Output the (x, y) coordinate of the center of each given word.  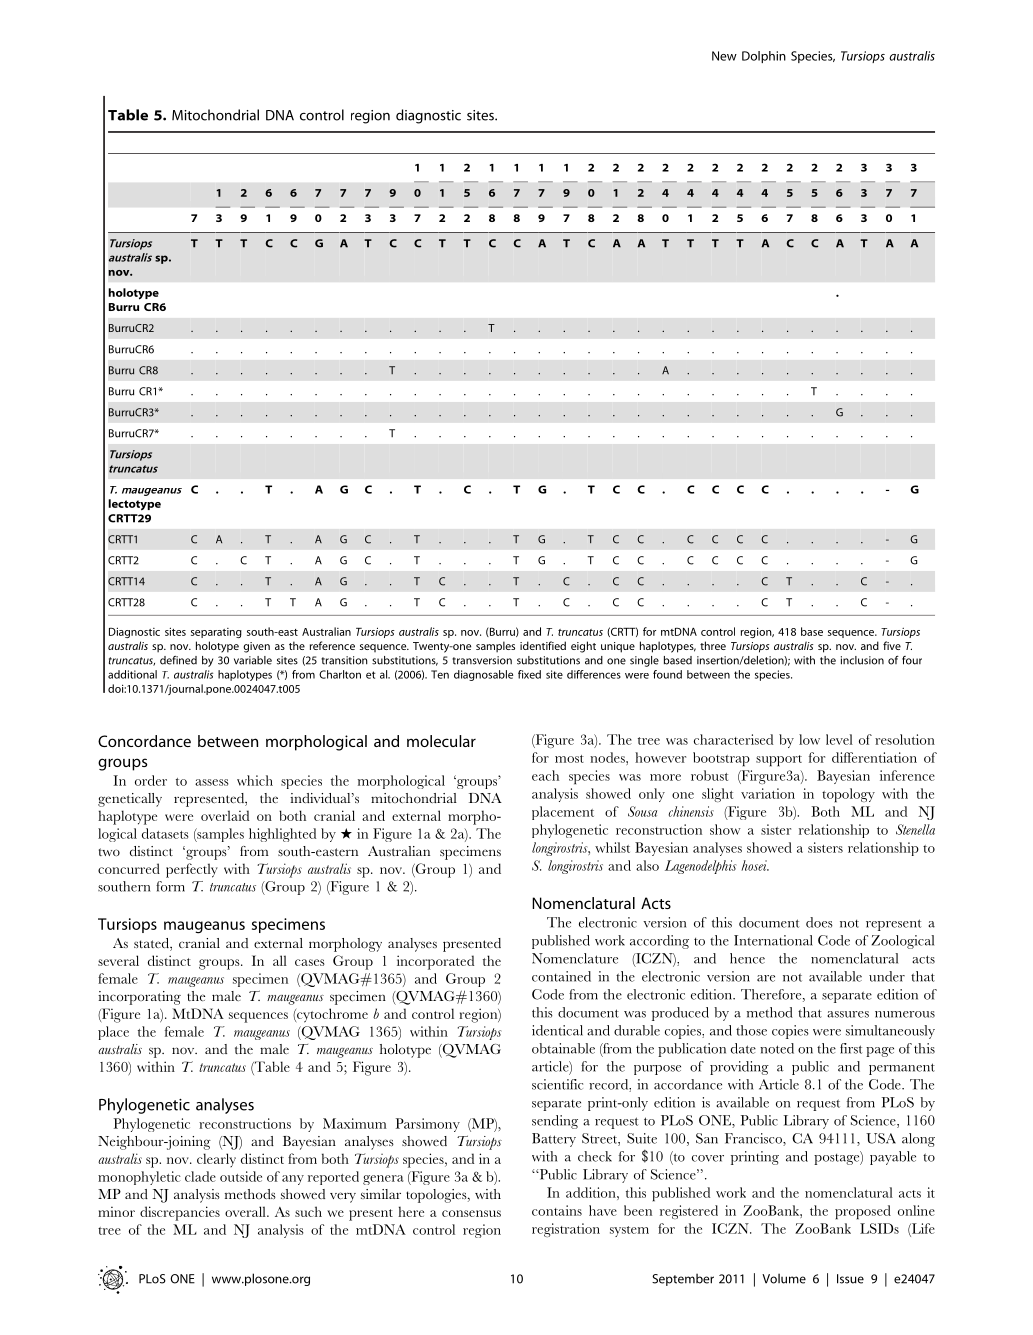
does (819, 922)
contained (561, 976)
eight (583, 647)
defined (178, 660)
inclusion (862, 660)
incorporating (139, 998)
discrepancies (180, 1213)
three (713, 645)
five (892, 645)
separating (216, 633)
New (724, 56)
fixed (529, 674)
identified (543, 645)
